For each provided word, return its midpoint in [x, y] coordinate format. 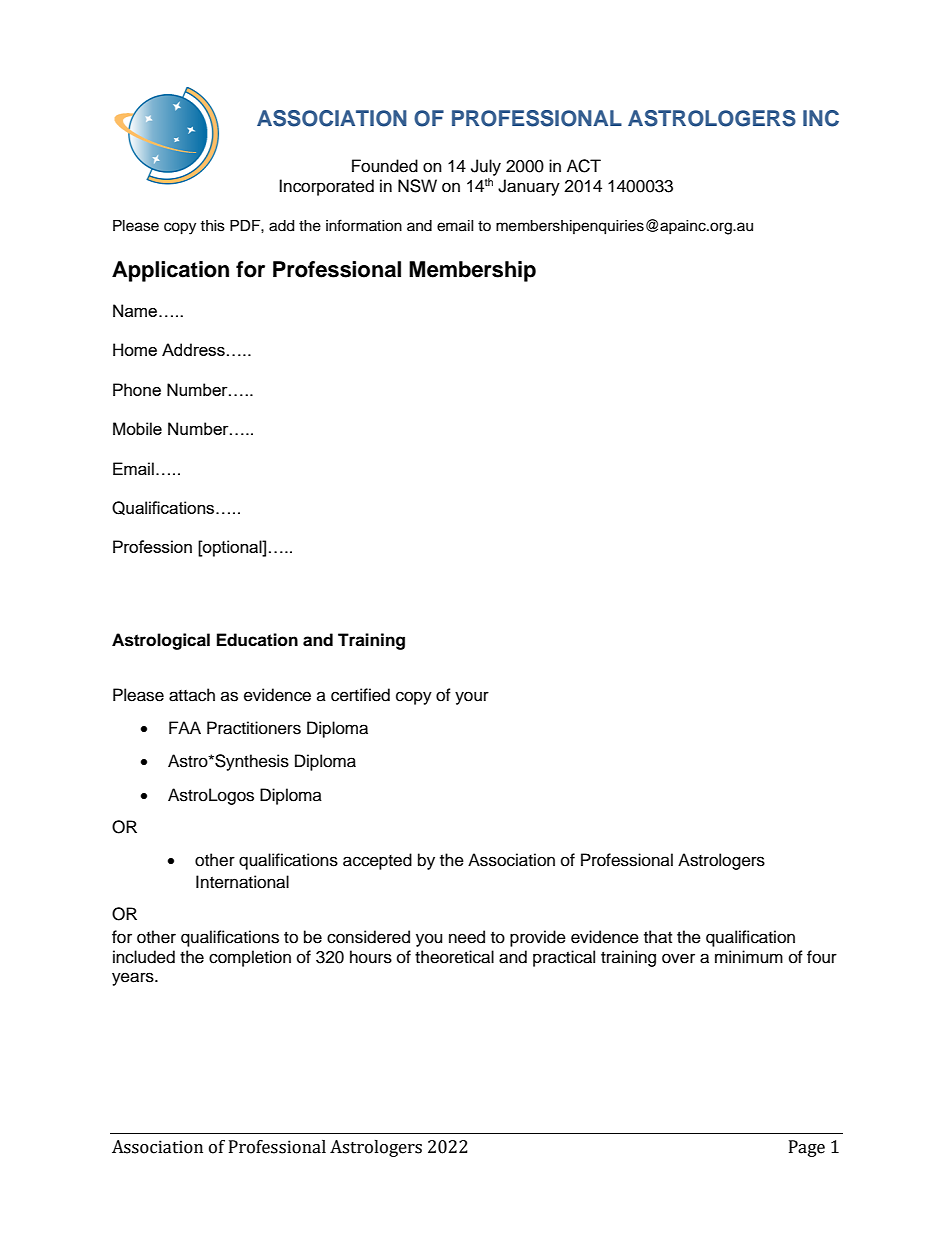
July [486, 167]
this [212, 226]
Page [807, 1148]
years [134, 979]
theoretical [454, 957]
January [529, 187]
